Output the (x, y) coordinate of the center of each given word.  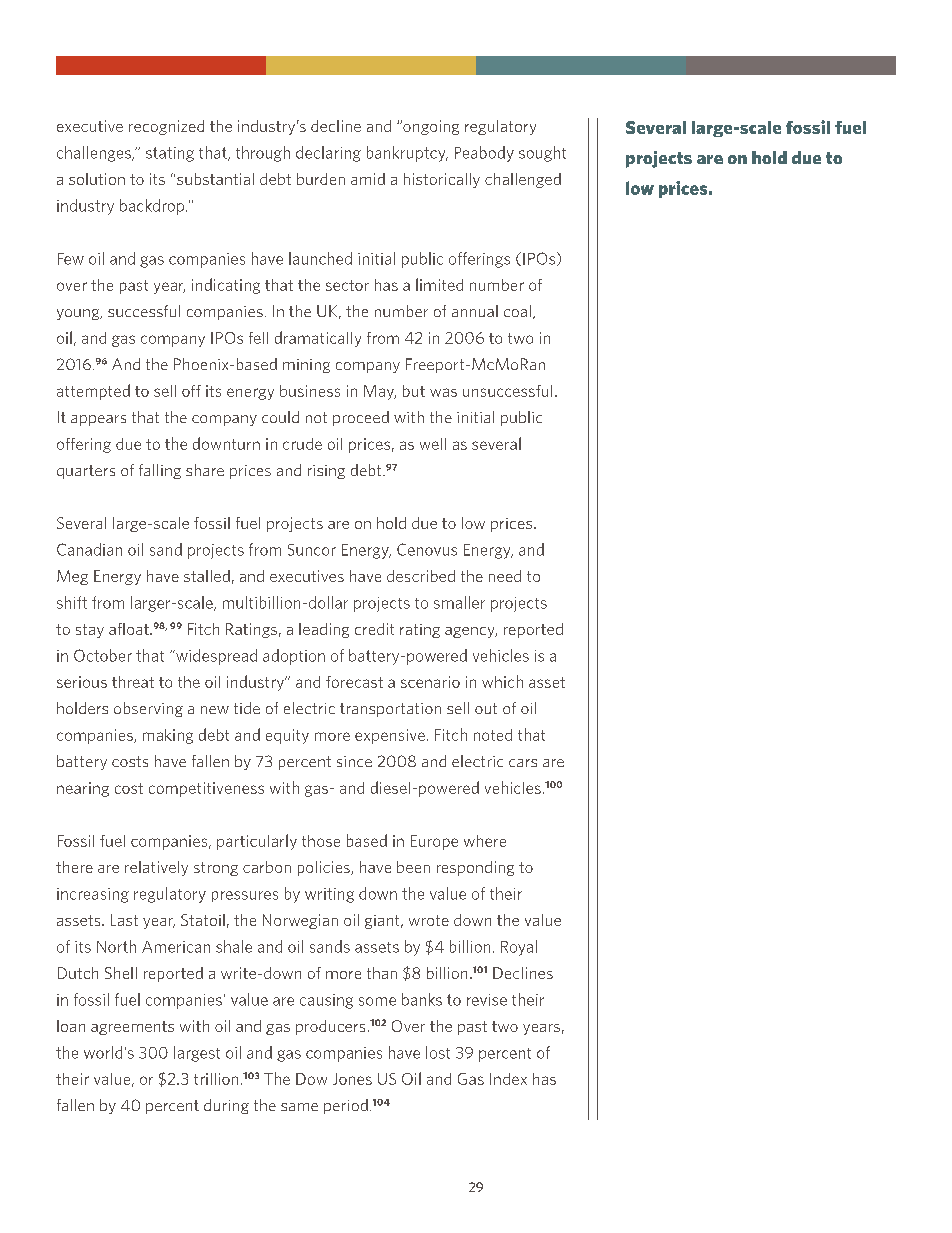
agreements (132, 1028)
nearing (83, 789)
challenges (95, 154)
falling (160, 471)
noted (493, 735)
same (299, 1107)
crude (302, 444)
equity (287, 736)
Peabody (484, 154)
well (433, 444)
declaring (328, 154)
